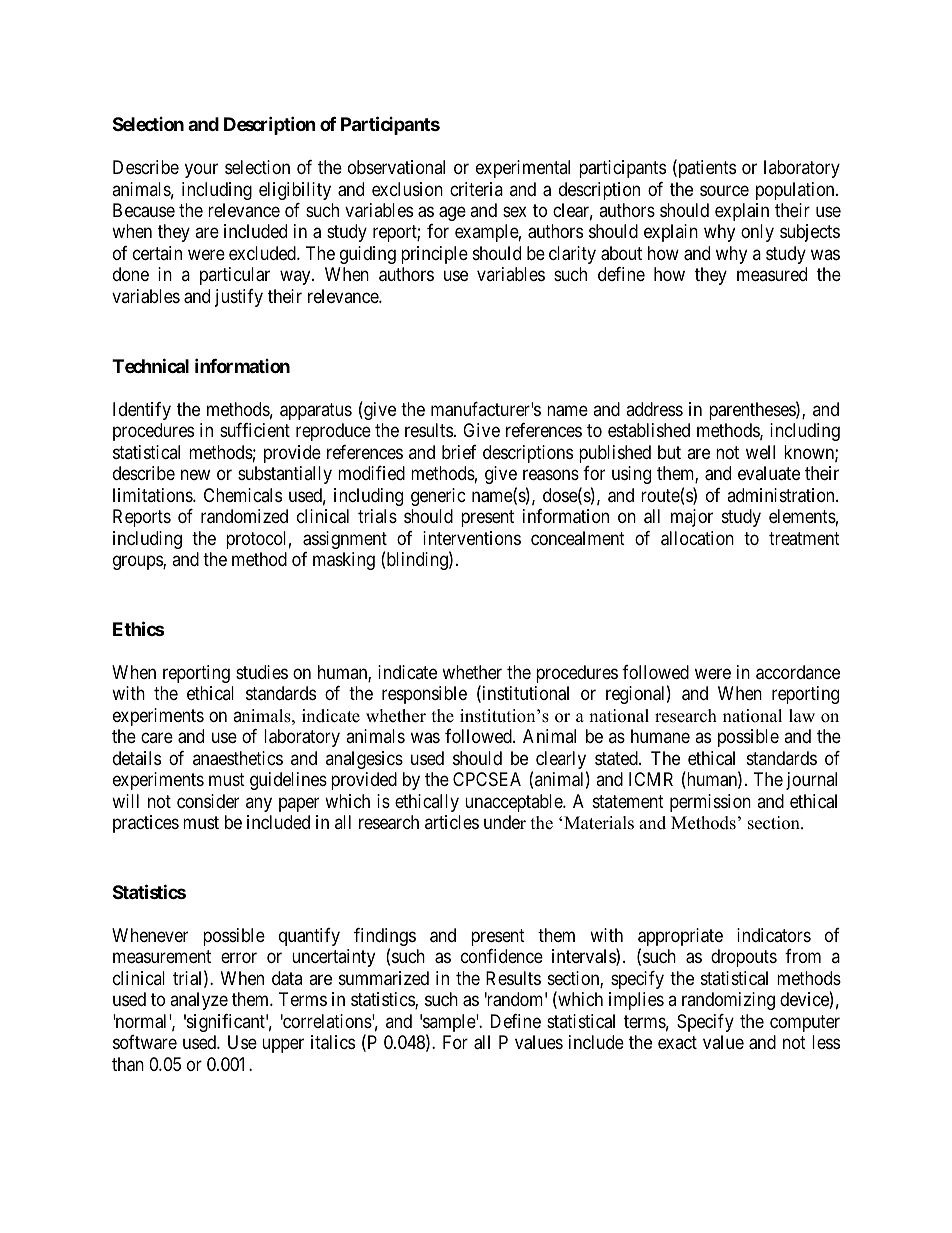 This document has width=952, height=1233. Describe the element at coordinates (798, 672) in the document. I see `accordance` at that location.
